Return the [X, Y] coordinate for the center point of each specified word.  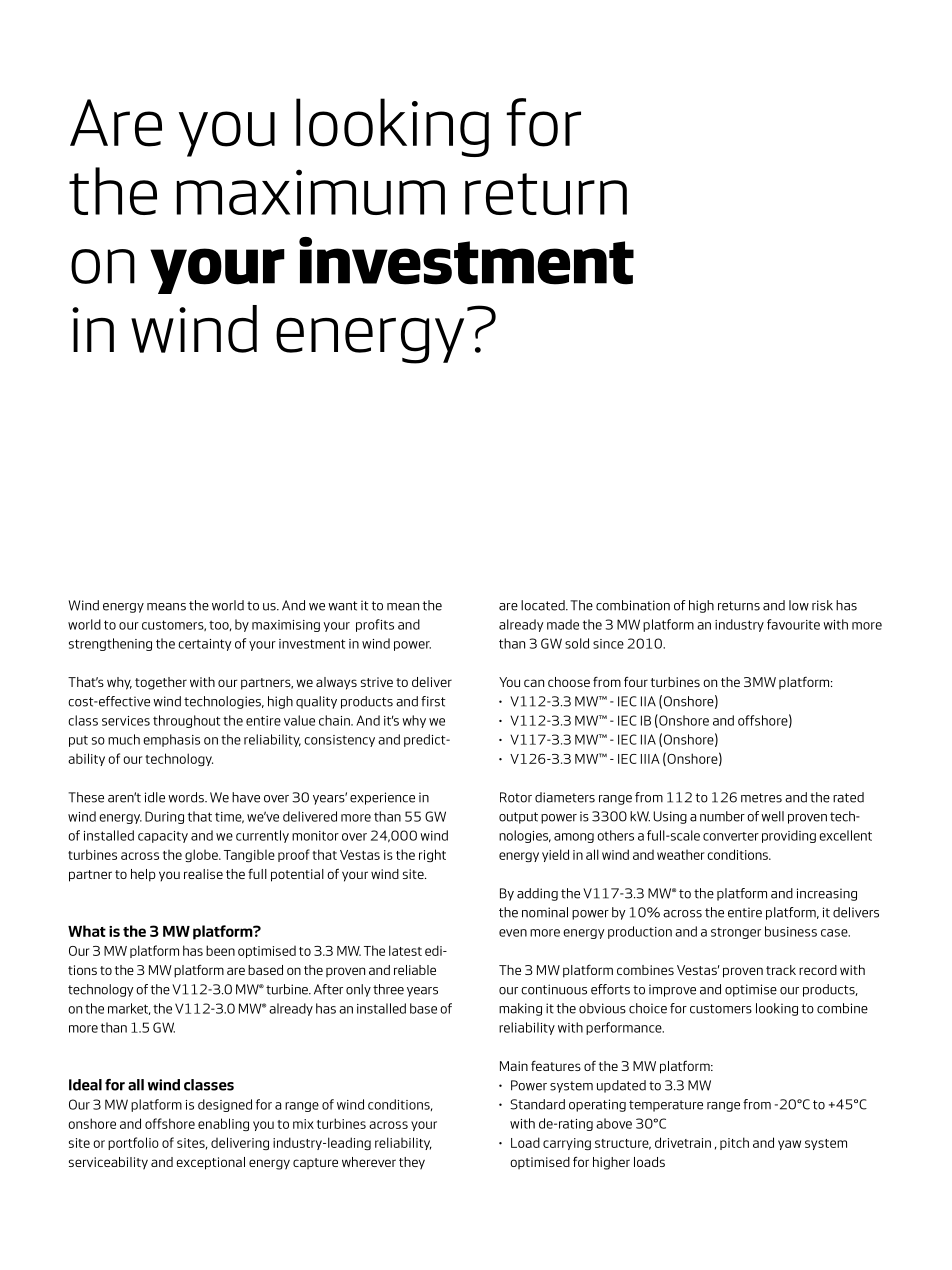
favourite [793, 624]
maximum [311, 192]
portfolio [133, 1143]
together [161, 683]
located [544, 605]
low [799, 605]
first [433, 701]
